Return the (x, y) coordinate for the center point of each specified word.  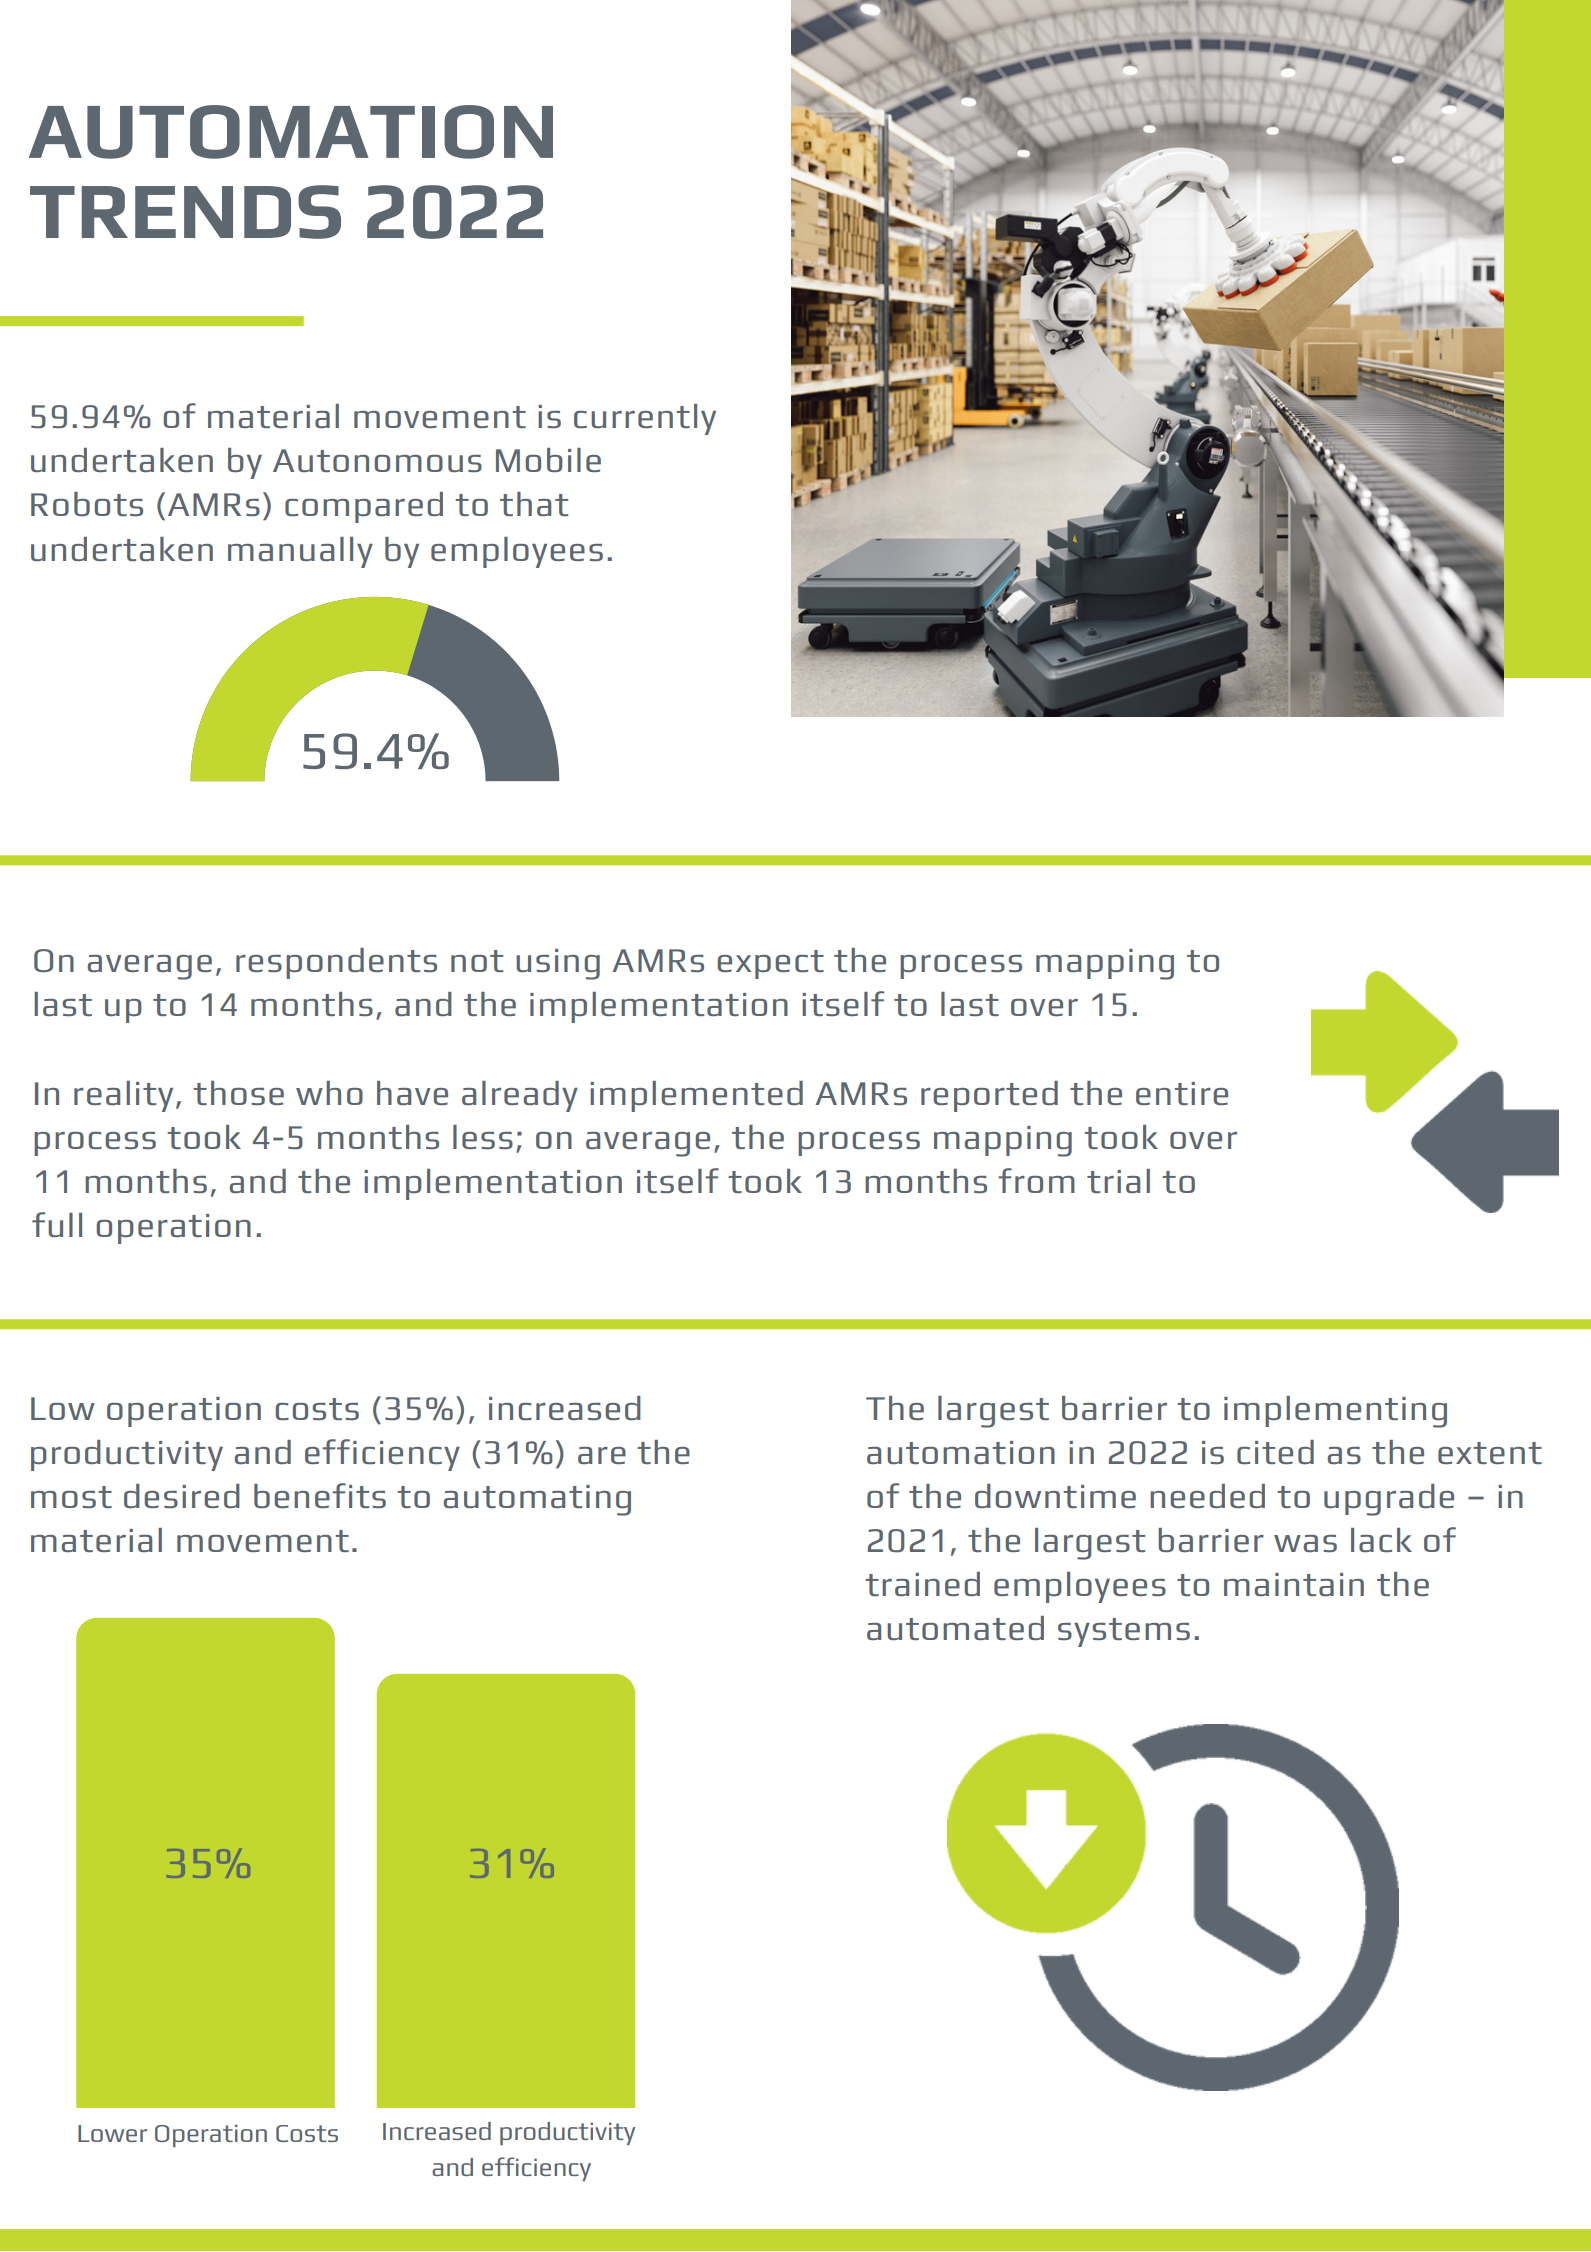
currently (645, 419)
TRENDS (185, 212)
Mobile (548, 460)
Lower (112, 2133)
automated (955, 1628)
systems (1124, 1632)
